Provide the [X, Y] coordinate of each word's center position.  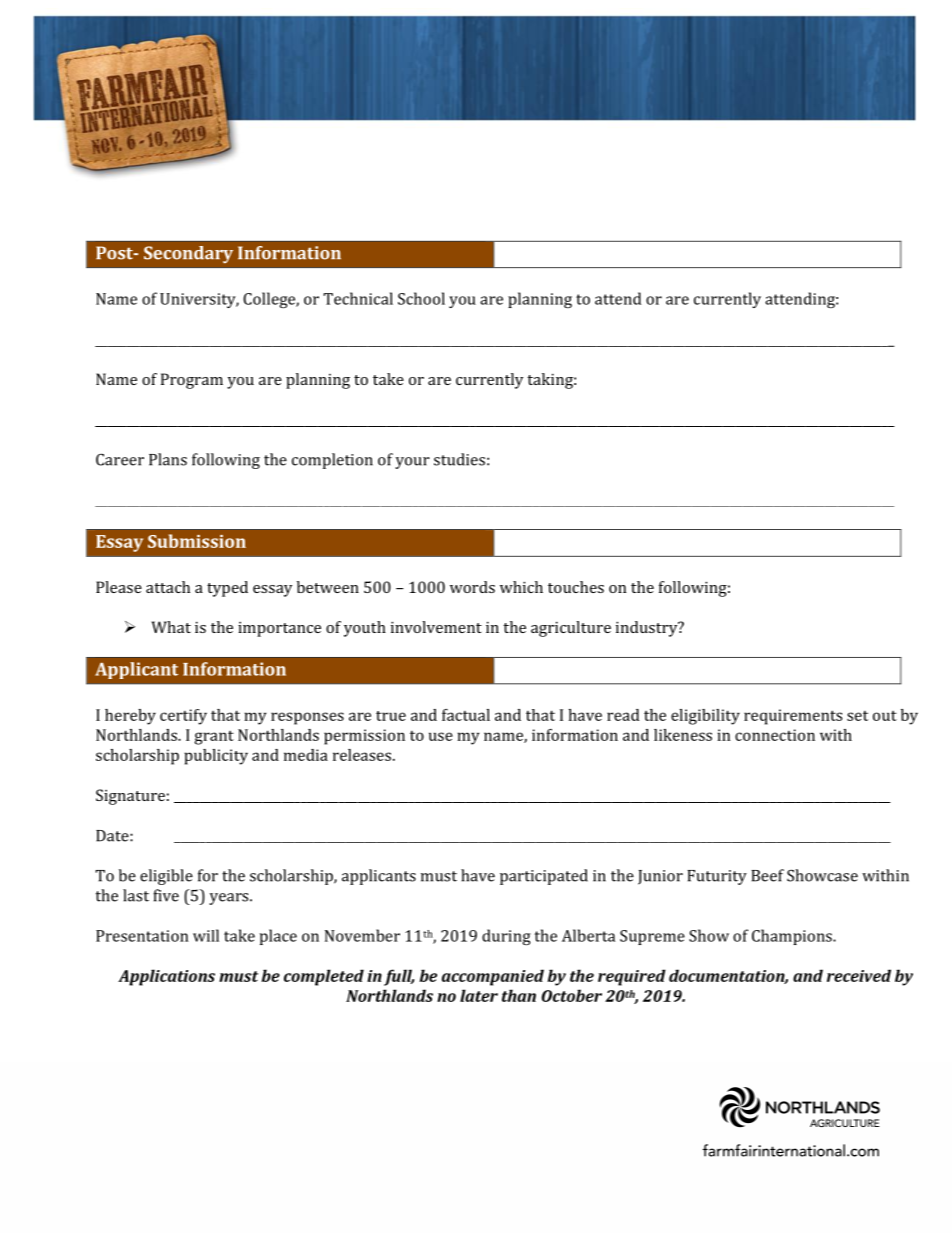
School [421, 298]
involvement [436, 627]
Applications [166, 977]
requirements [793, 717]
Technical [358, 298]
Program [192, 381]
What [171, 627]
